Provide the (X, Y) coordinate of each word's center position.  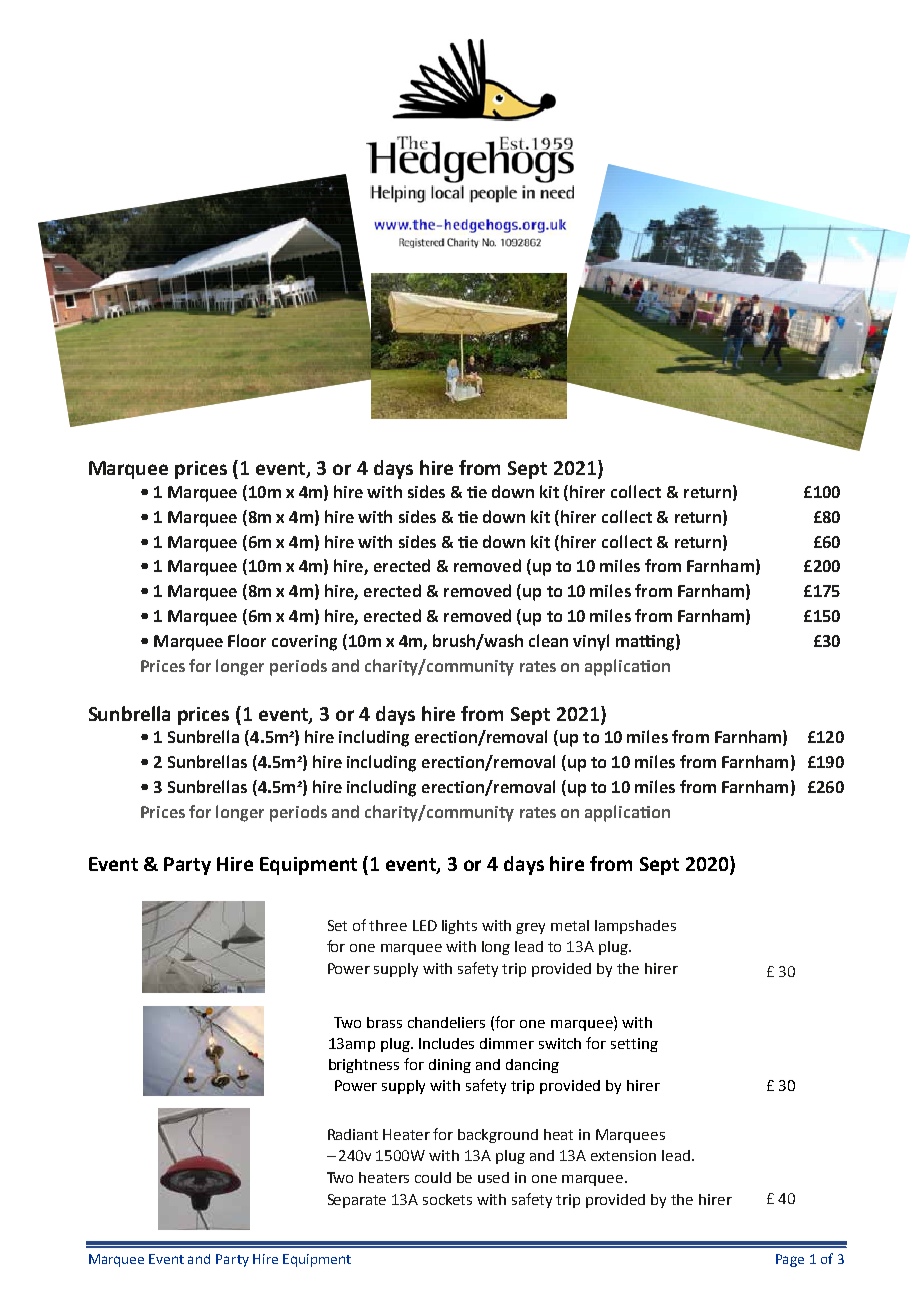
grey (530, 928)
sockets (447, 1199)
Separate (357, 1201)
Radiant (353, 1134)
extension (623, 1155)
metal (570, 925)
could (433, 1177)
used (493, 1177)
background (498, 1136)
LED (425, 925)
